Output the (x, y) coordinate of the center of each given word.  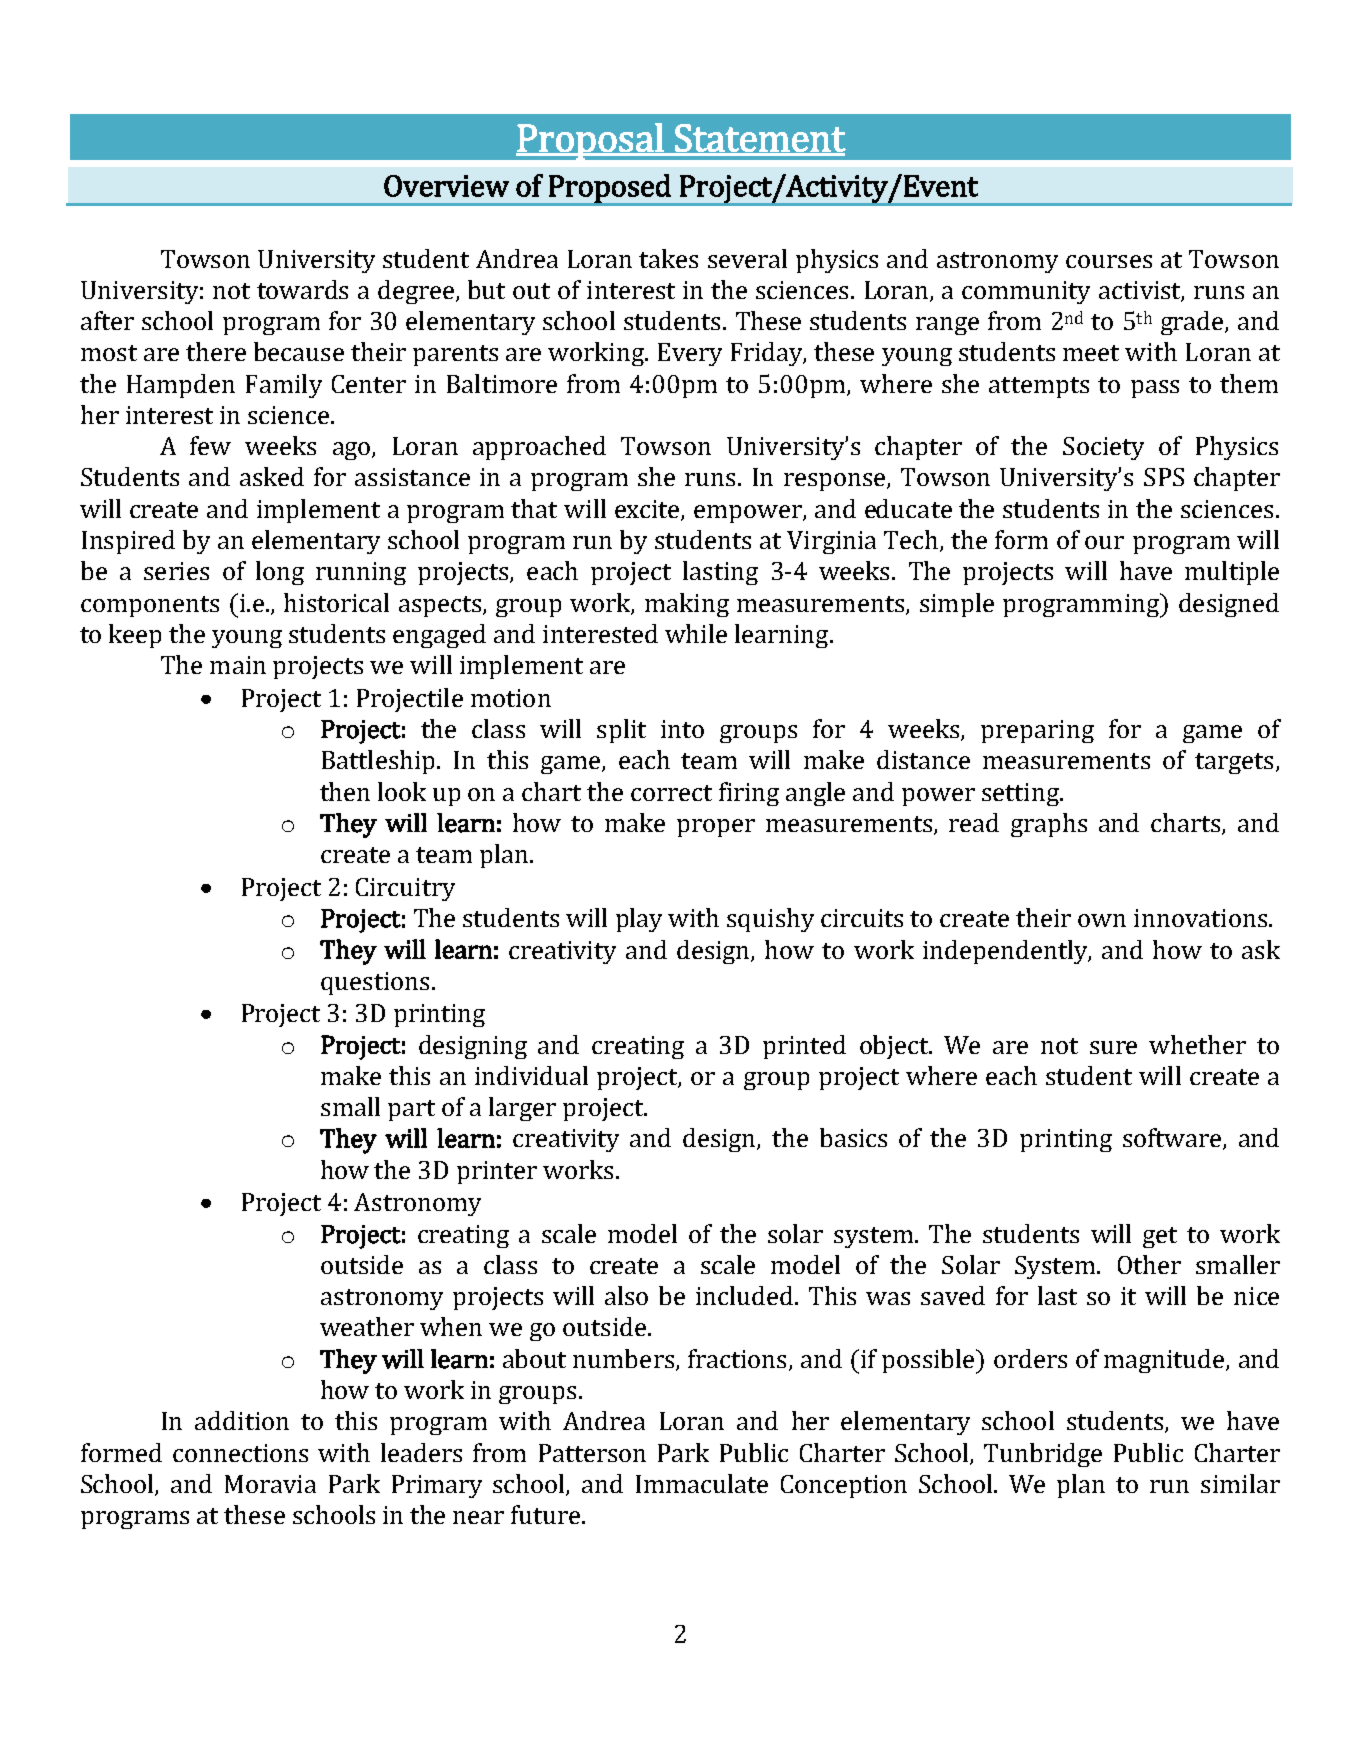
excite (648, 510)
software (1172, 1137)
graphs (1049, 825)
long (280, 573)
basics (853, 1137)
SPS (1164, 477)
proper (716, 828)
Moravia (270, 1484)
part (411, 1110)
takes (668, 258)
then (345, 791)
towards (302, 289)
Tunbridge (1043, 1455)
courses (1109, 261)
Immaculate (702, 1483)
